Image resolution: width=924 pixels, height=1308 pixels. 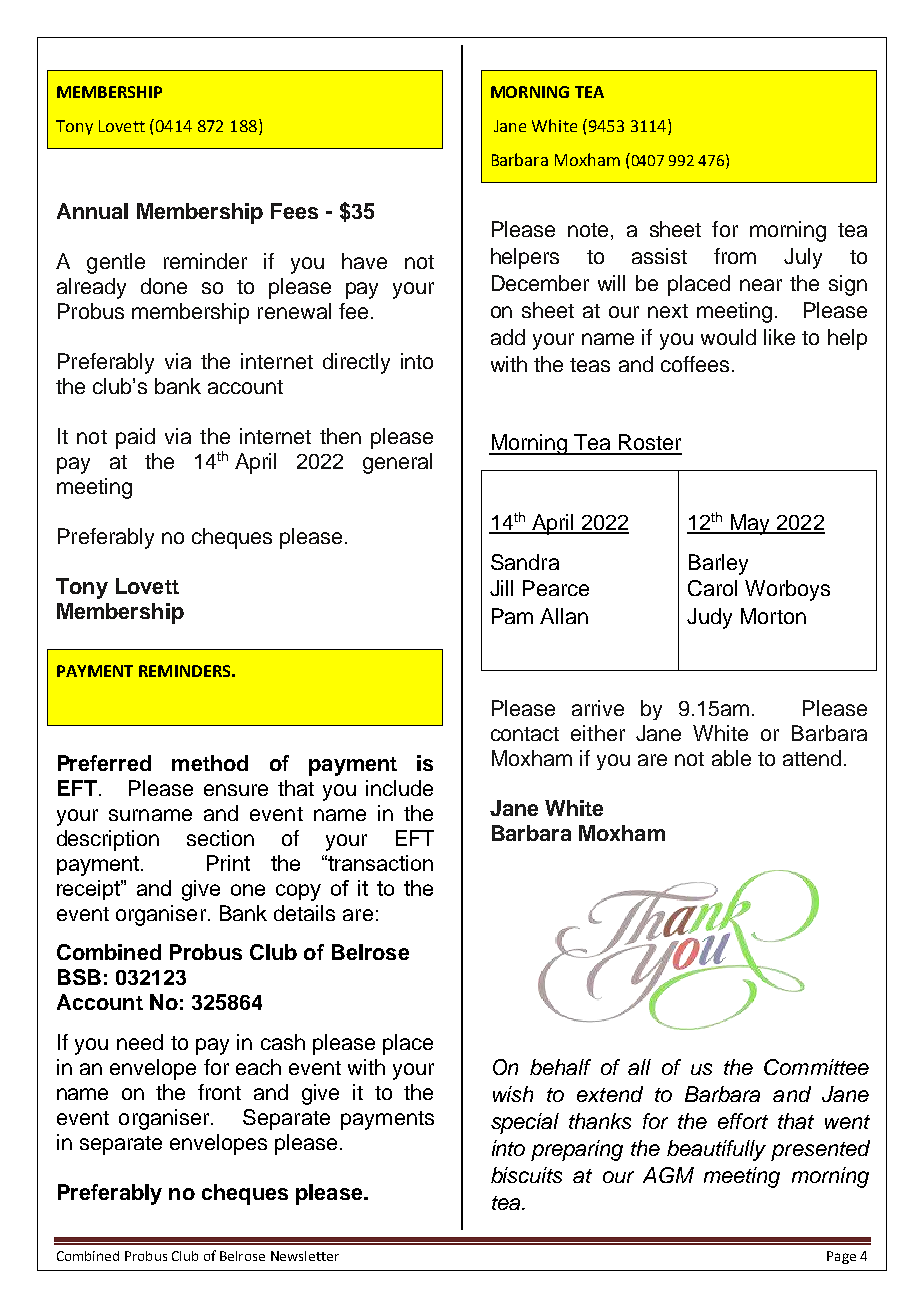 What do you see at coordinates (135, 438) in the screenshot?
I see `paid` at bounding box center [135, 438].
